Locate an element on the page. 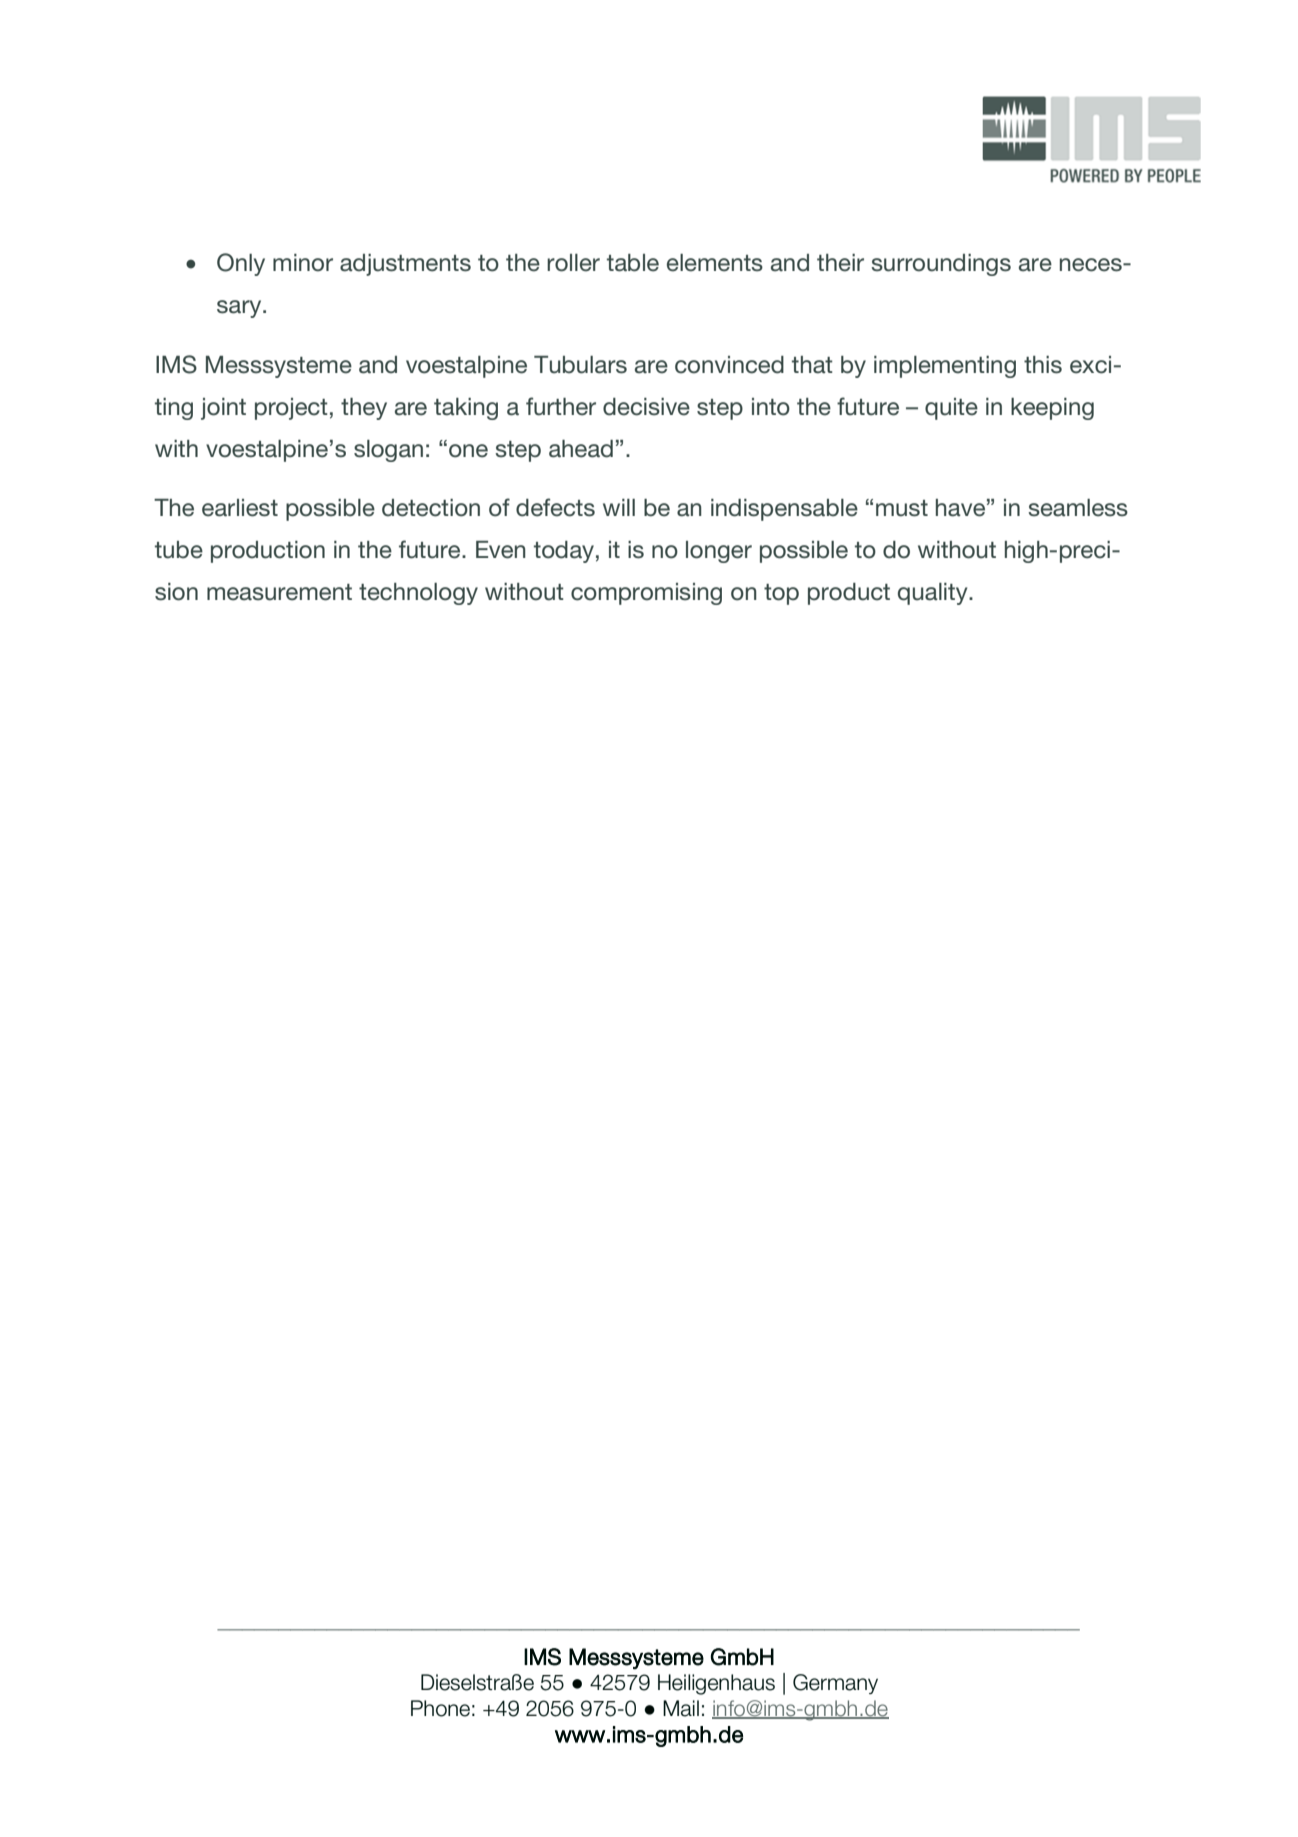  earliest is located at coordinates (240, 508).
